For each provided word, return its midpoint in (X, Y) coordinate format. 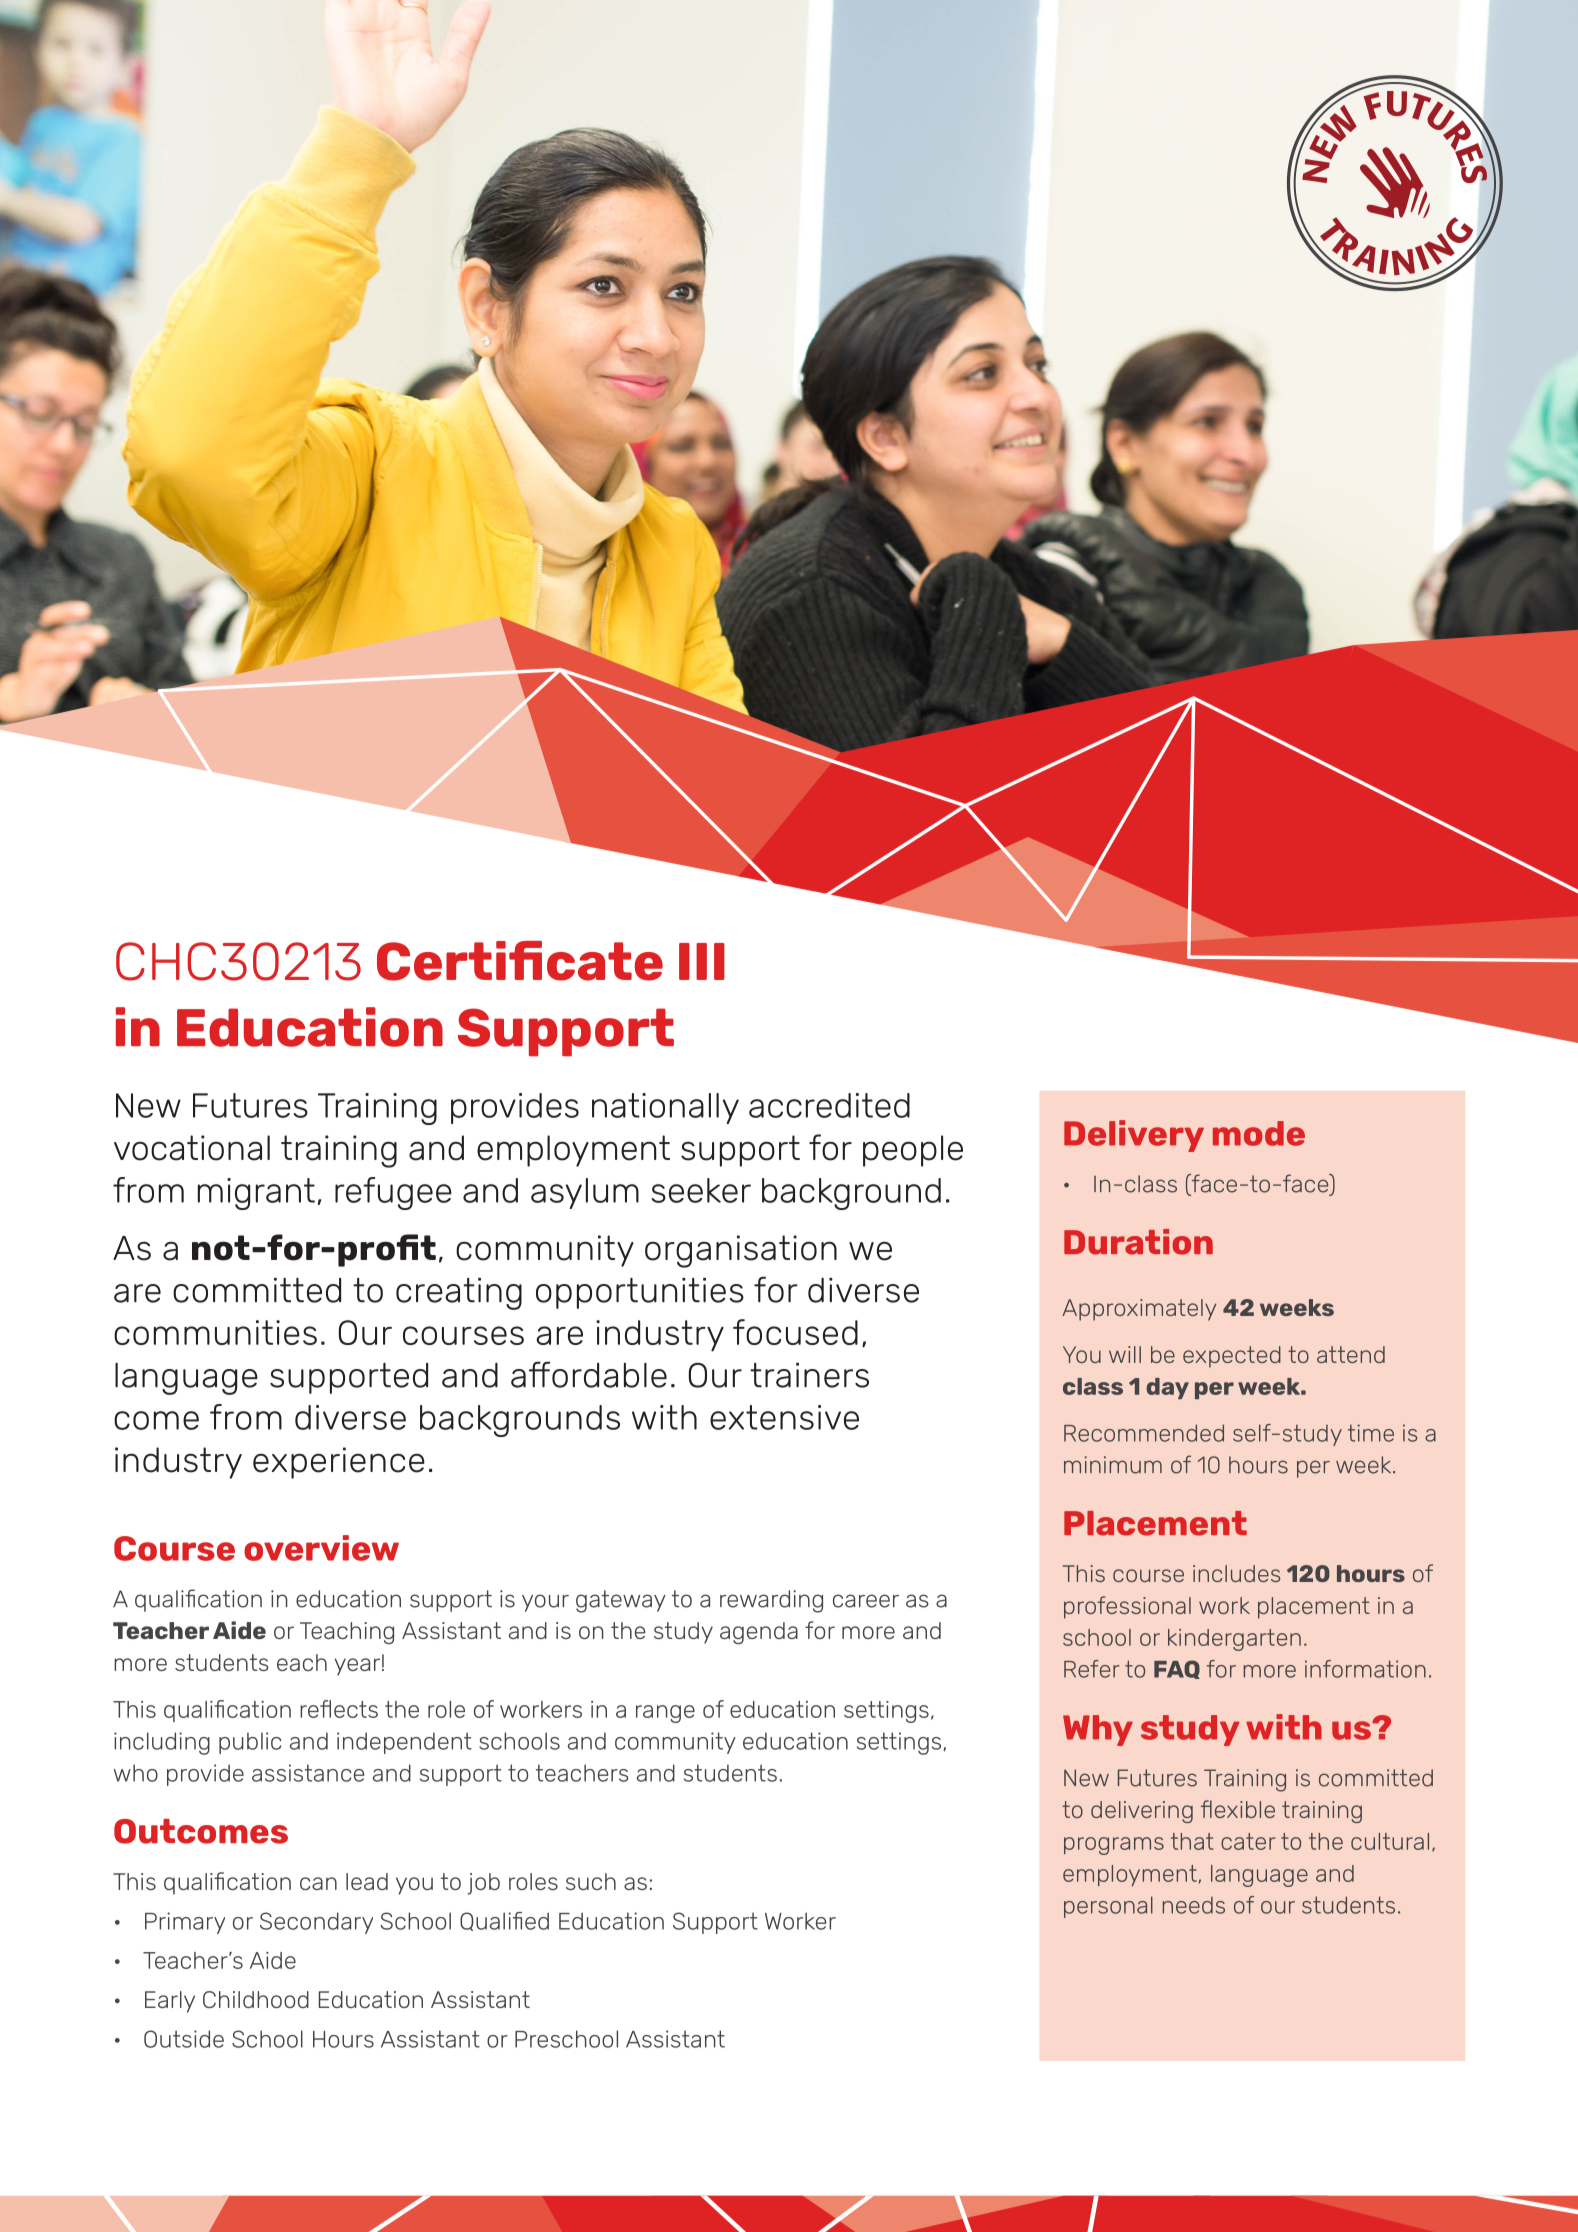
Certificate (520, 961)
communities (215, 1332)
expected (1232, 1357)
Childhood (256, 1999)
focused (795, 1332)
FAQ (1177, 1669)
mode (1259, 1133)
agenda (759, 1633)
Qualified (504, 1921)
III (702, 961)
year (357, 1667)
